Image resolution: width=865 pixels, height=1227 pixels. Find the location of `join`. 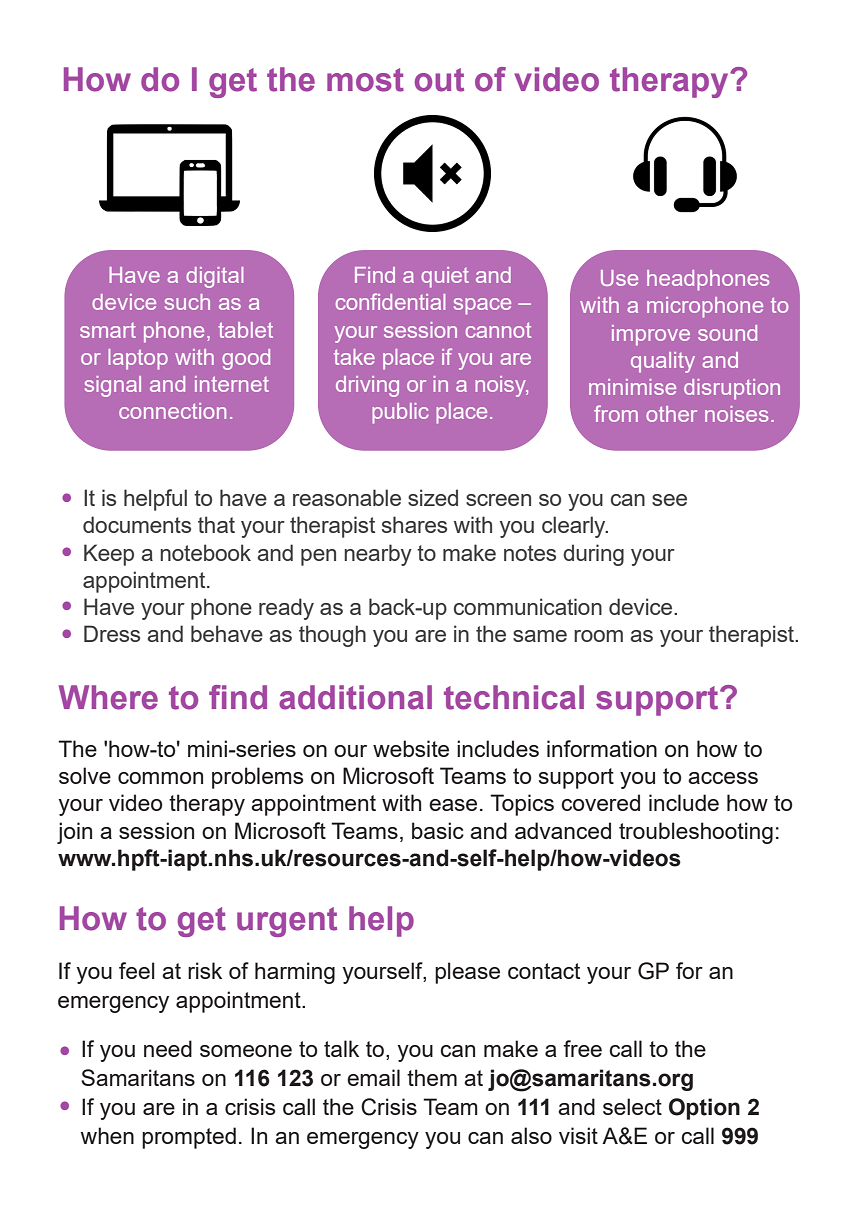

join is located at coordinates (74, 833).
